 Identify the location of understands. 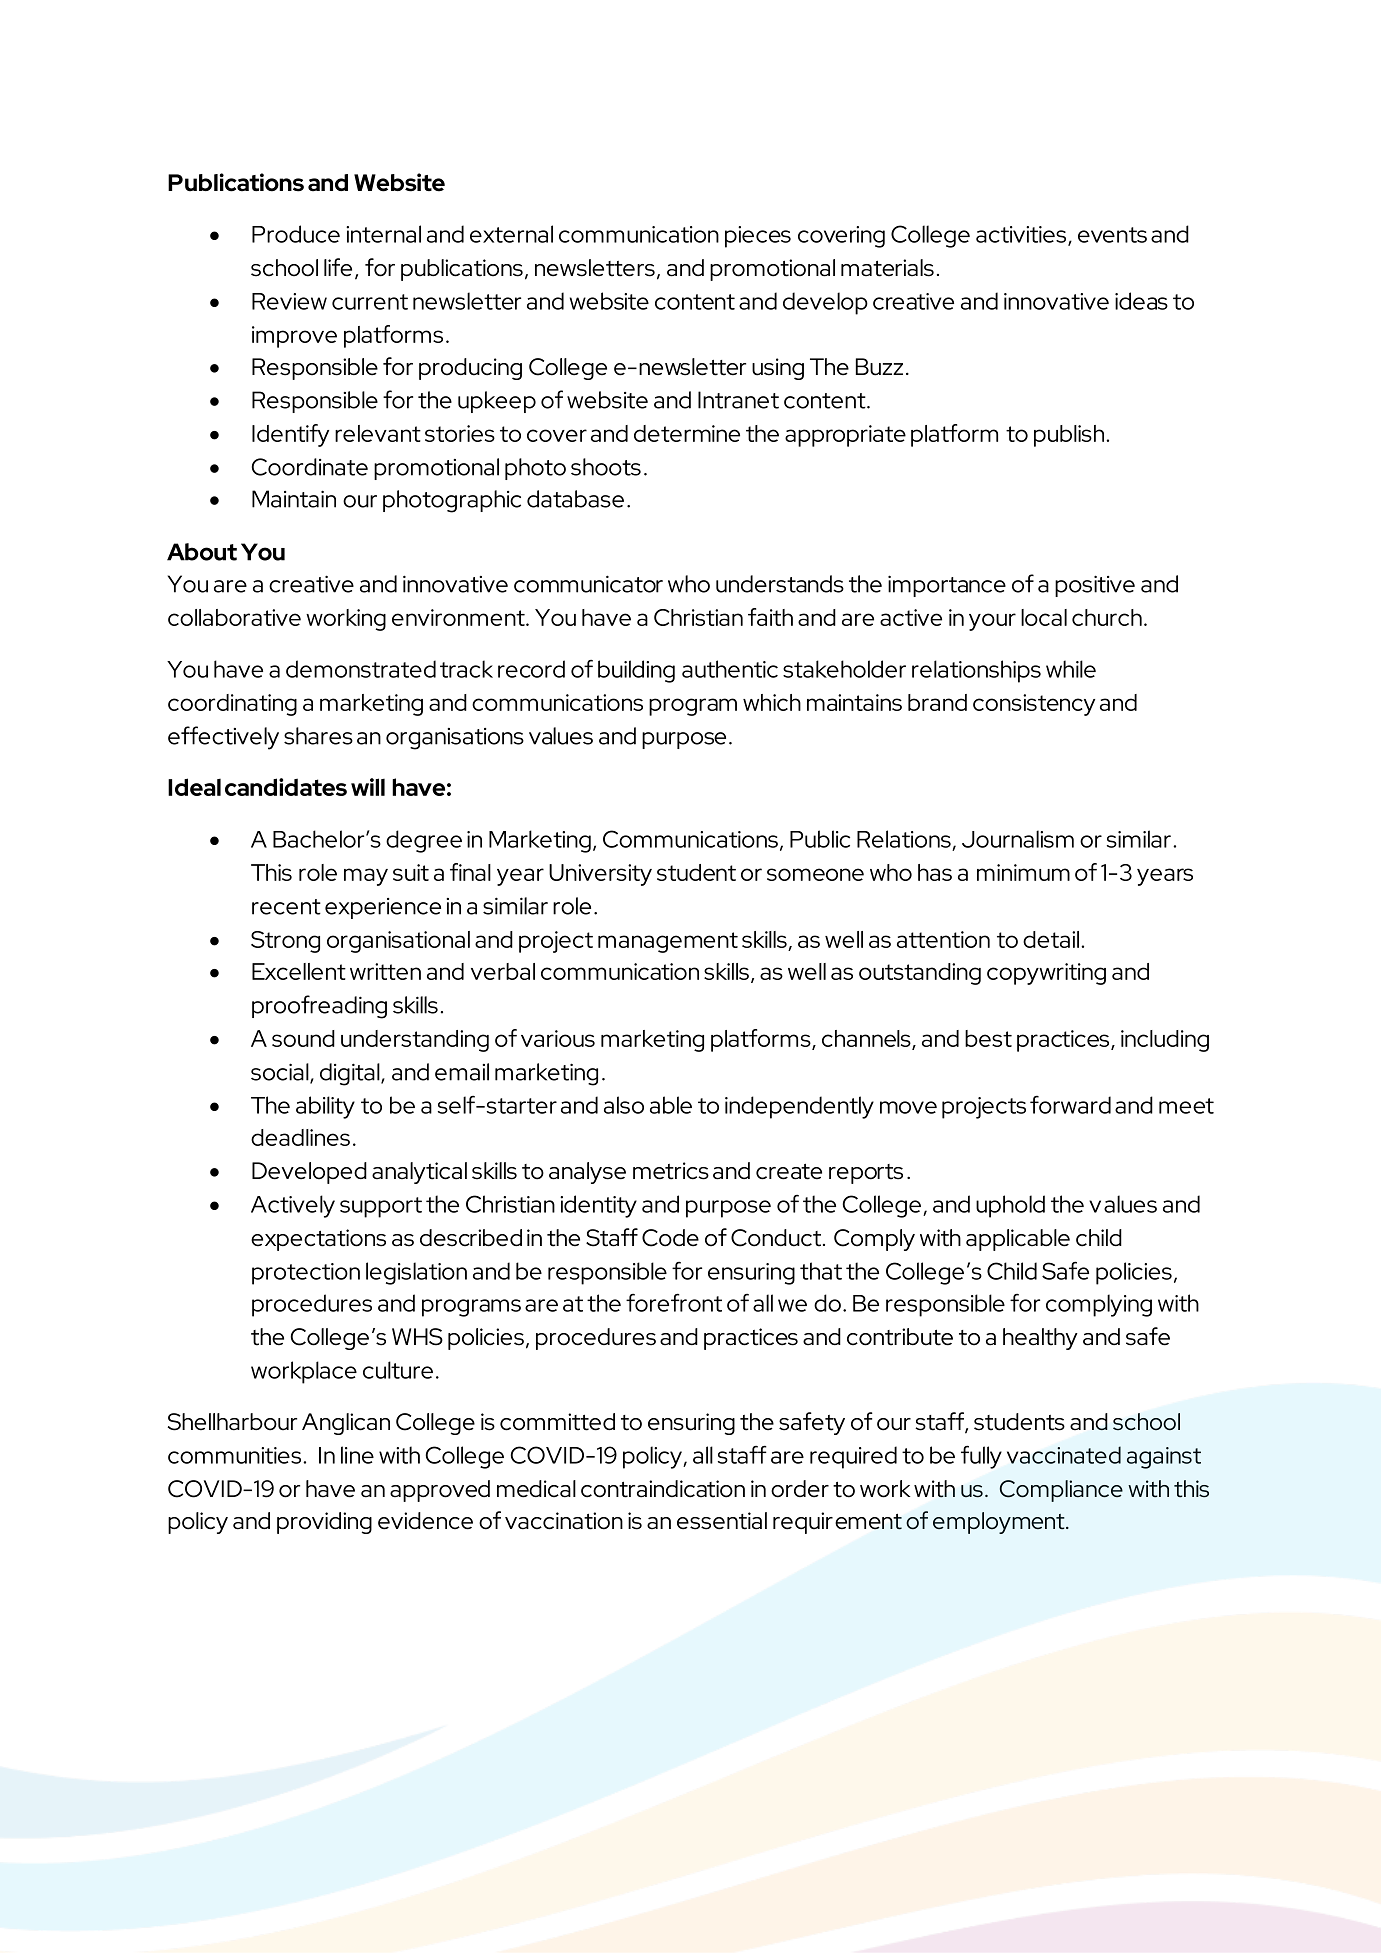
(780, 584).
